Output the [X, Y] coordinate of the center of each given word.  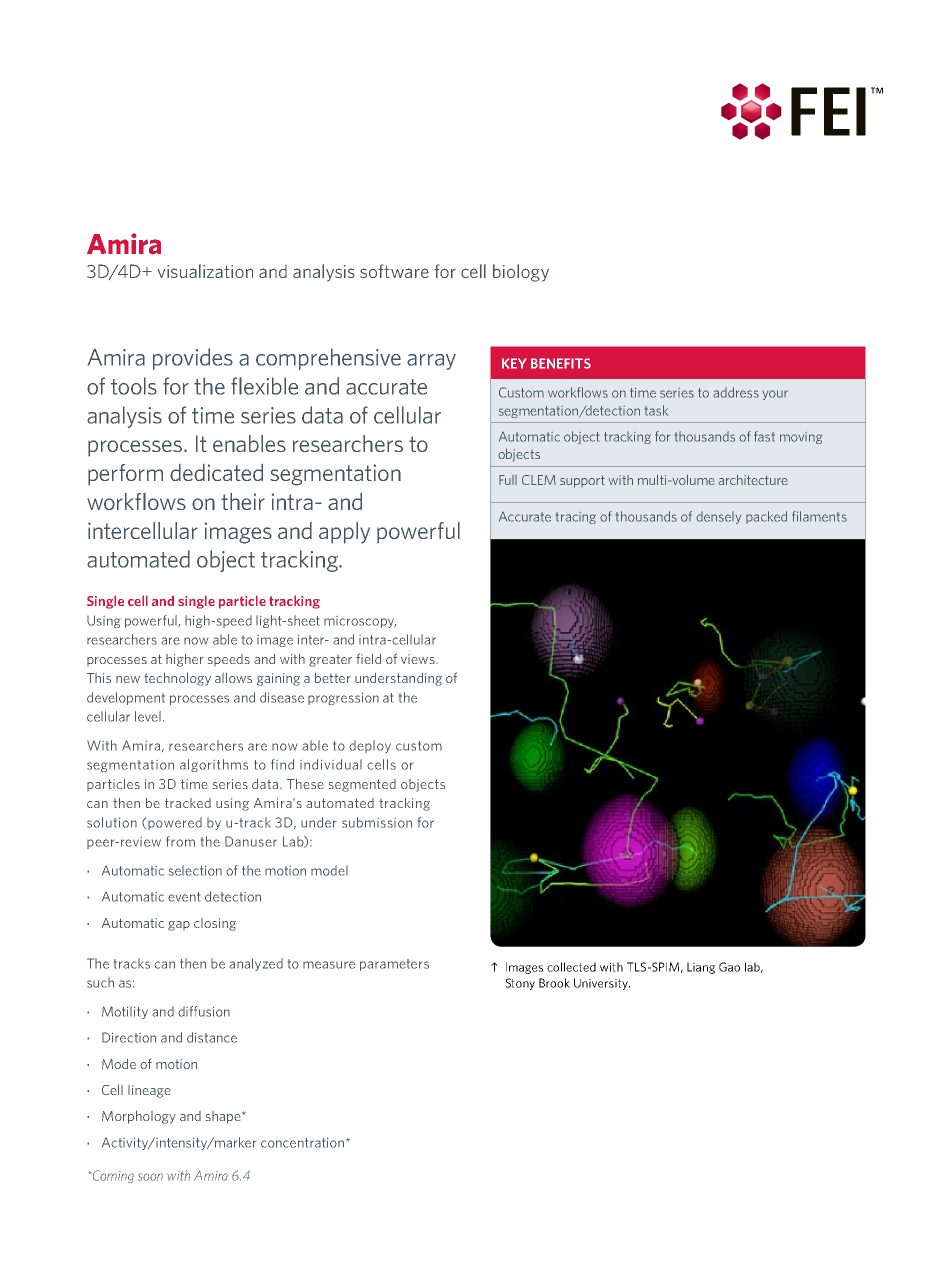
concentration [302, 1143]
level [148, 716]
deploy [370, 746]
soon [150, 1177]
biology [521, 273]
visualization [205, 271]
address [736, 392]
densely [718, 517]
